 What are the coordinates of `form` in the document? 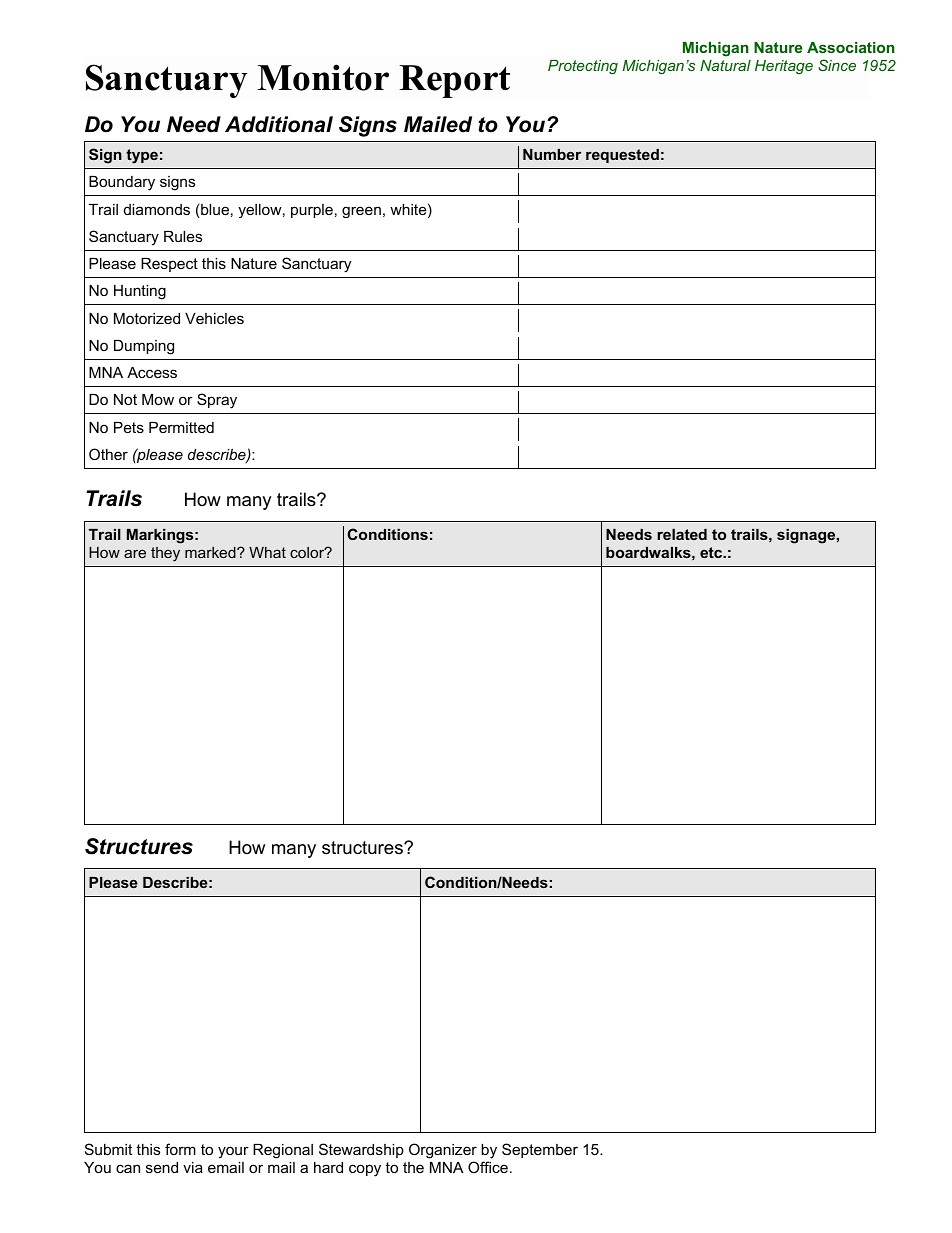 It's located at (180, 1149).
